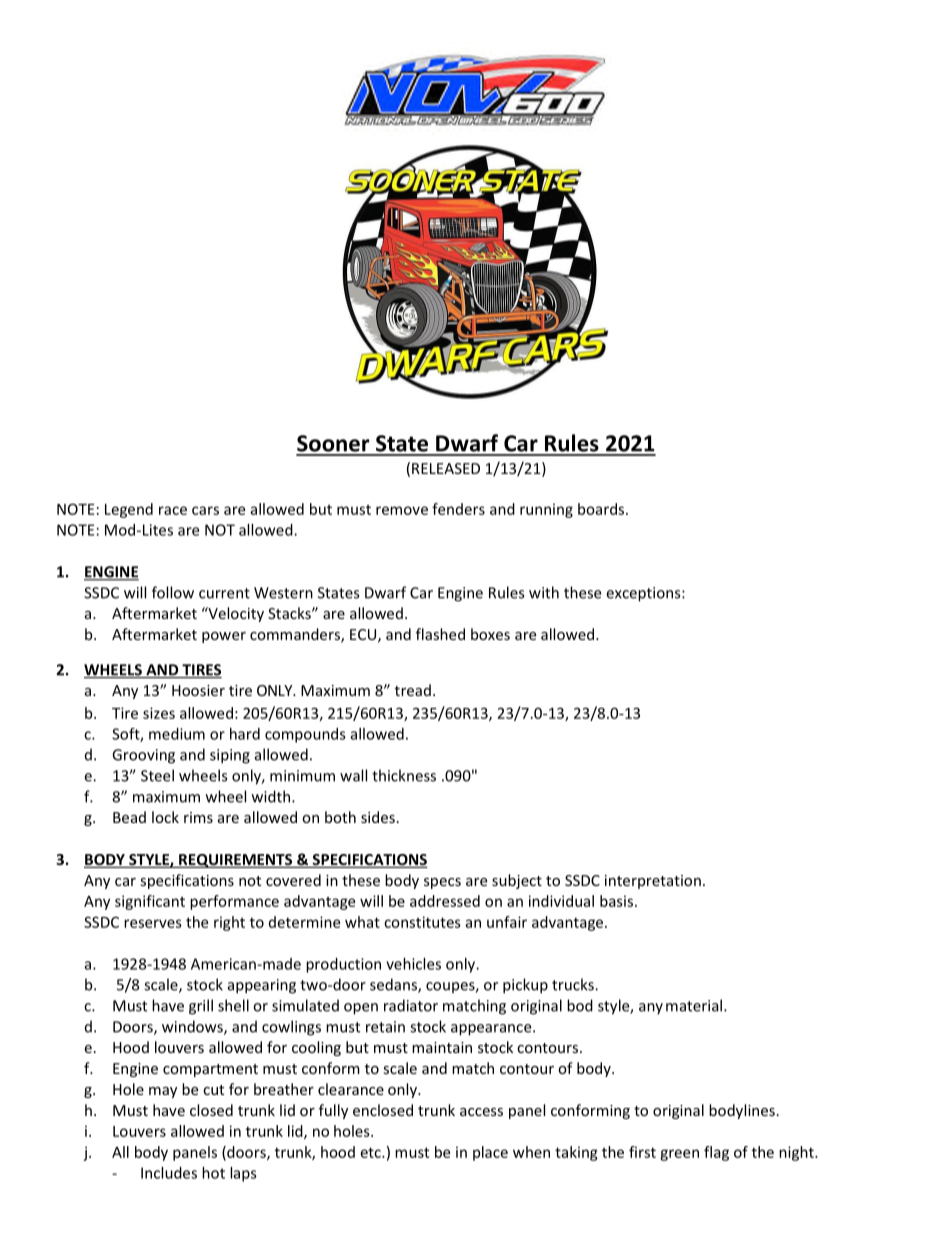 The width and height of the screenshot is (952, 1233). Describe the element at coordinates (694, 1005) in the screenshot. I see `material` at that location.
